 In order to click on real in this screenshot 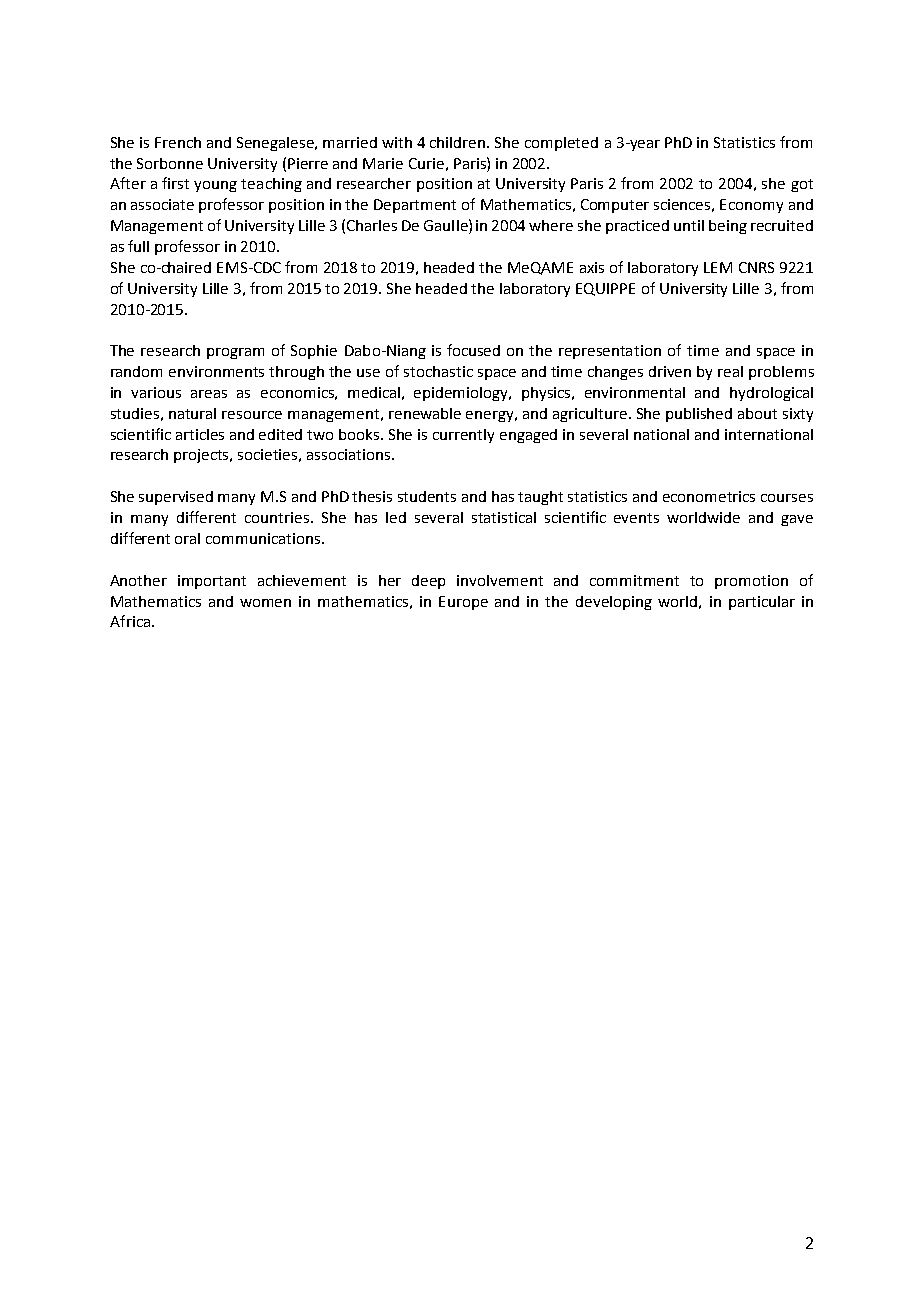, I will do `click(730, 371)`.
